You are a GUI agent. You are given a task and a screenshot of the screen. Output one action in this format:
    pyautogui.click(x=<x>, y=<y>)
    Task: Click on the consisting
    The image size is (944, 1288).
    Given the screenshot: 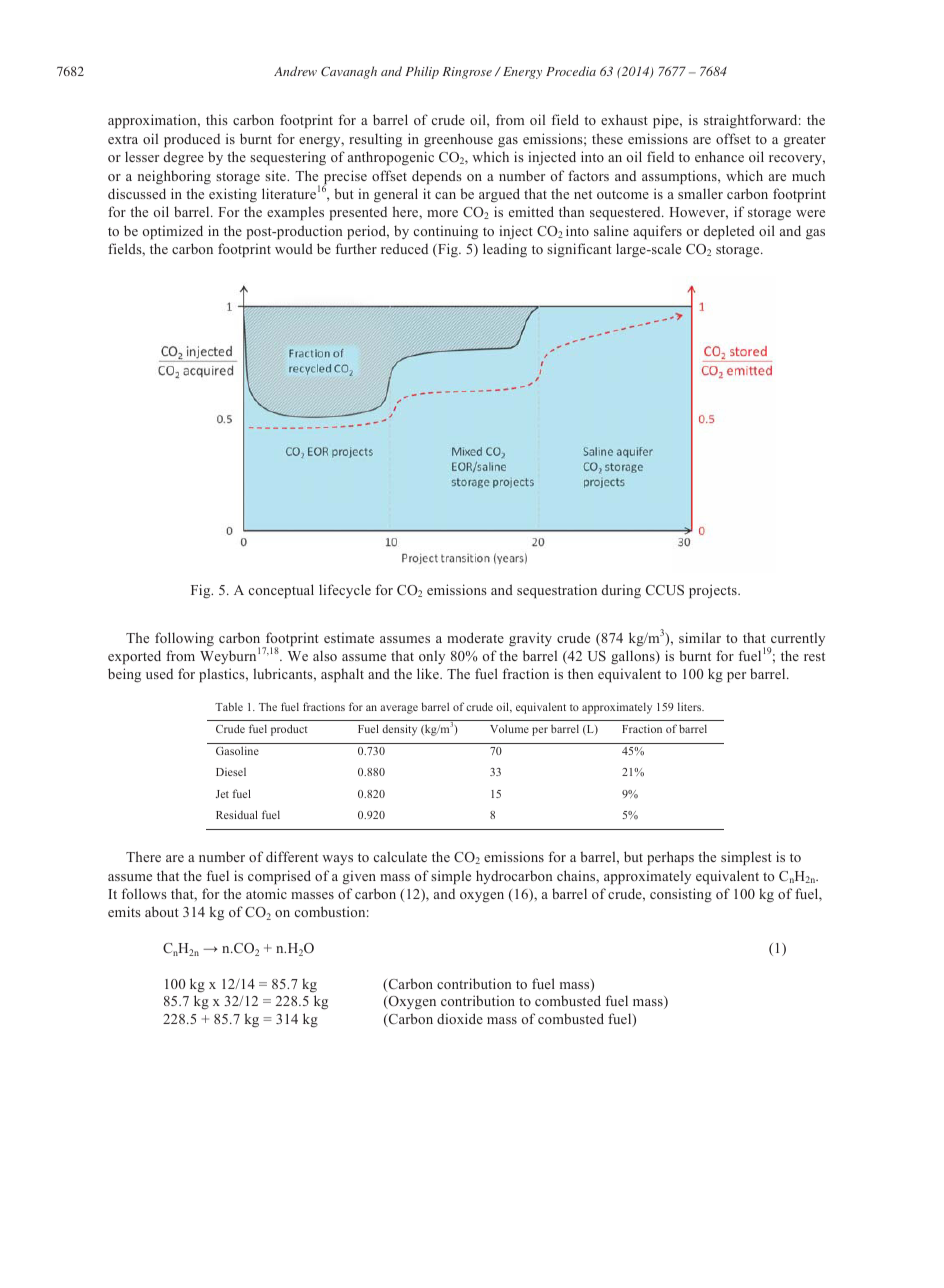 What is the action you would take?
    pyautogui.click(x=681, y=895)
